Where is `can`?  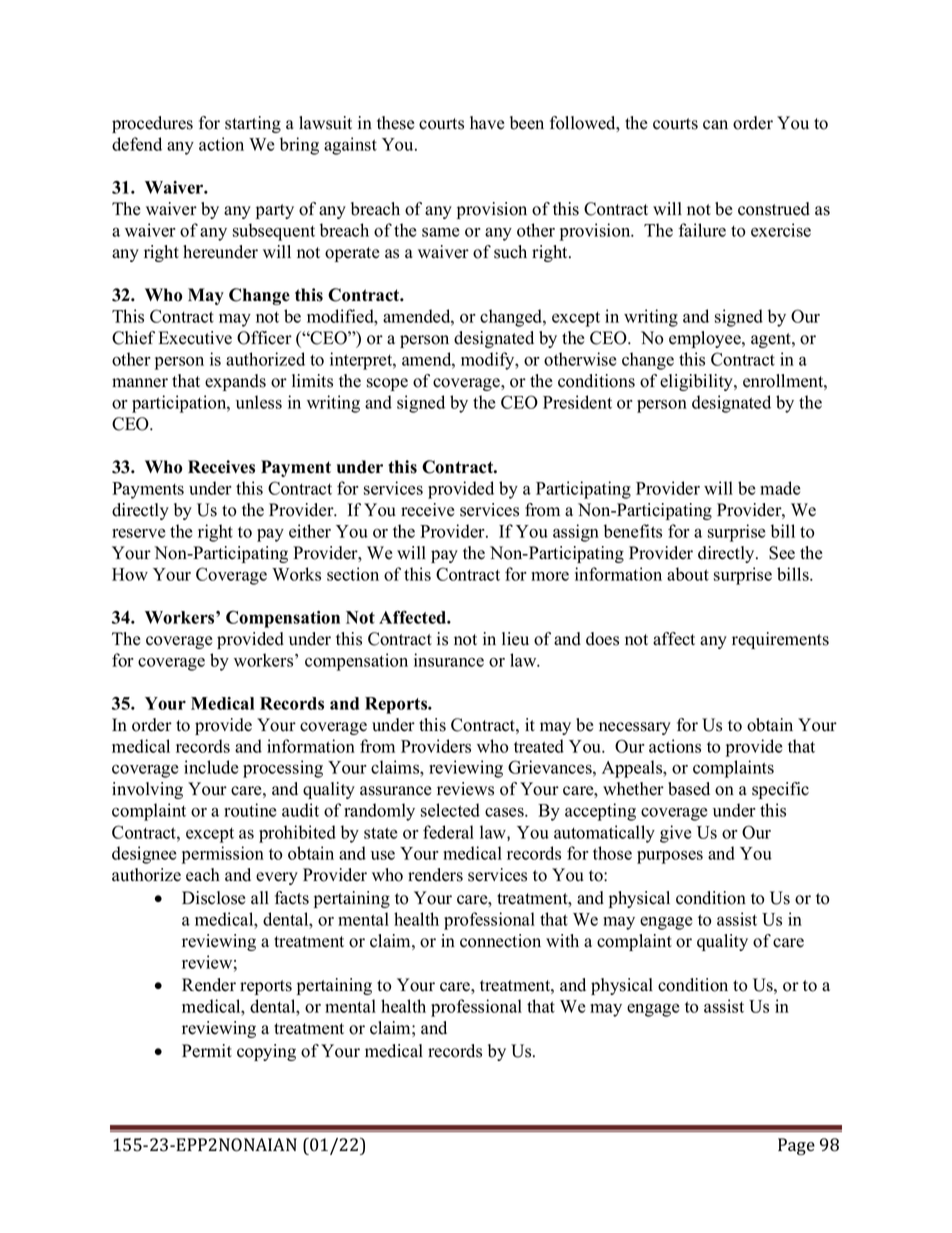 can is located at coordinates (715, 125).
